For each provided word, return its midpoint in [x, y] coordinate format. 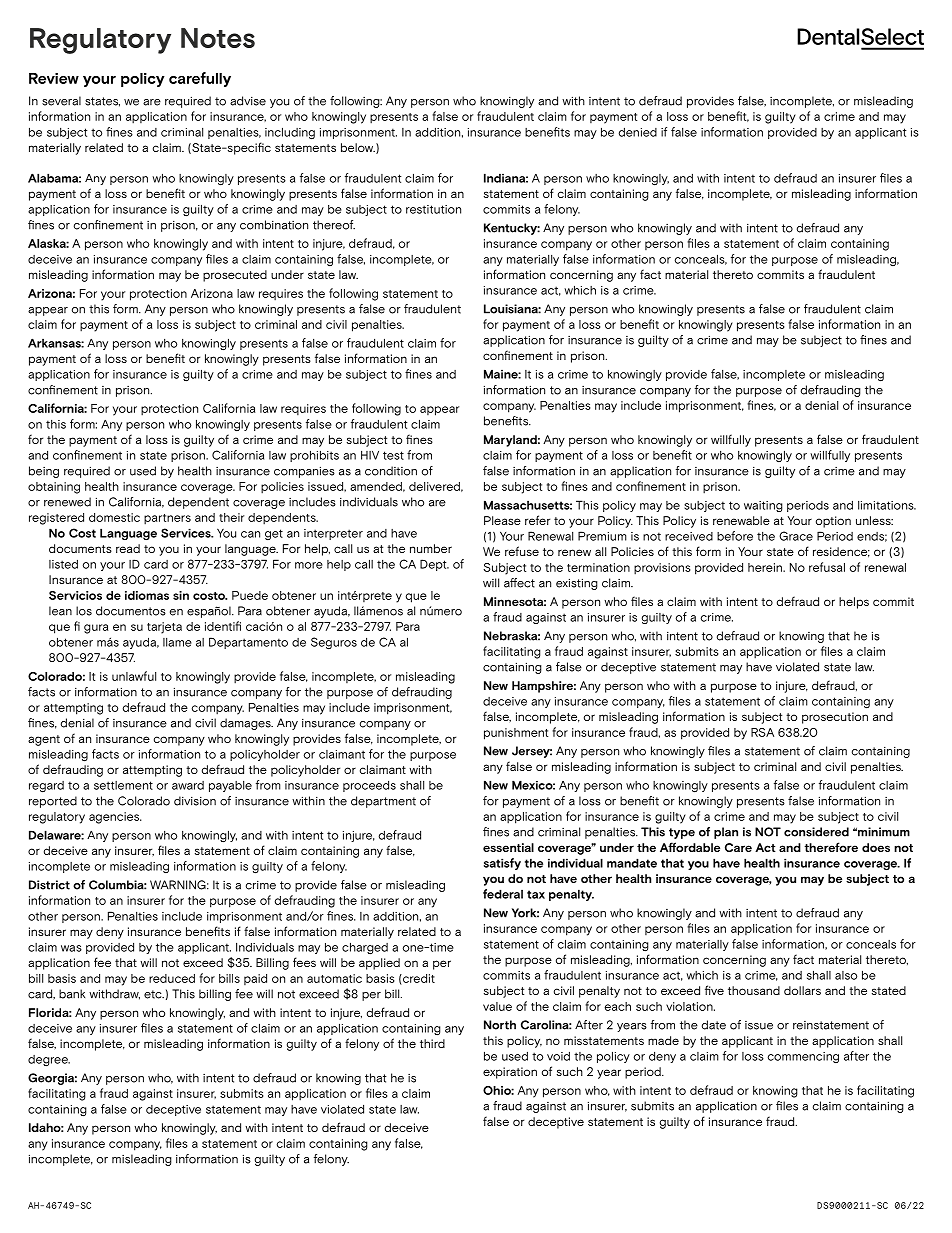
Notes [218, 38]
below [358, 147]
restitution [433, 209]
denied [638, 132]
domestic [114, 517]
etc [154, 994]
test [393, 455]
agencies [115, 818]
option [833, 522]
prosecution [835, 718]
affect [519, 583]
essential [508, 847]
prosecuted [235, 276]
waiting [763, 506]
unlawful [134, 676]
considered [816, 832]
